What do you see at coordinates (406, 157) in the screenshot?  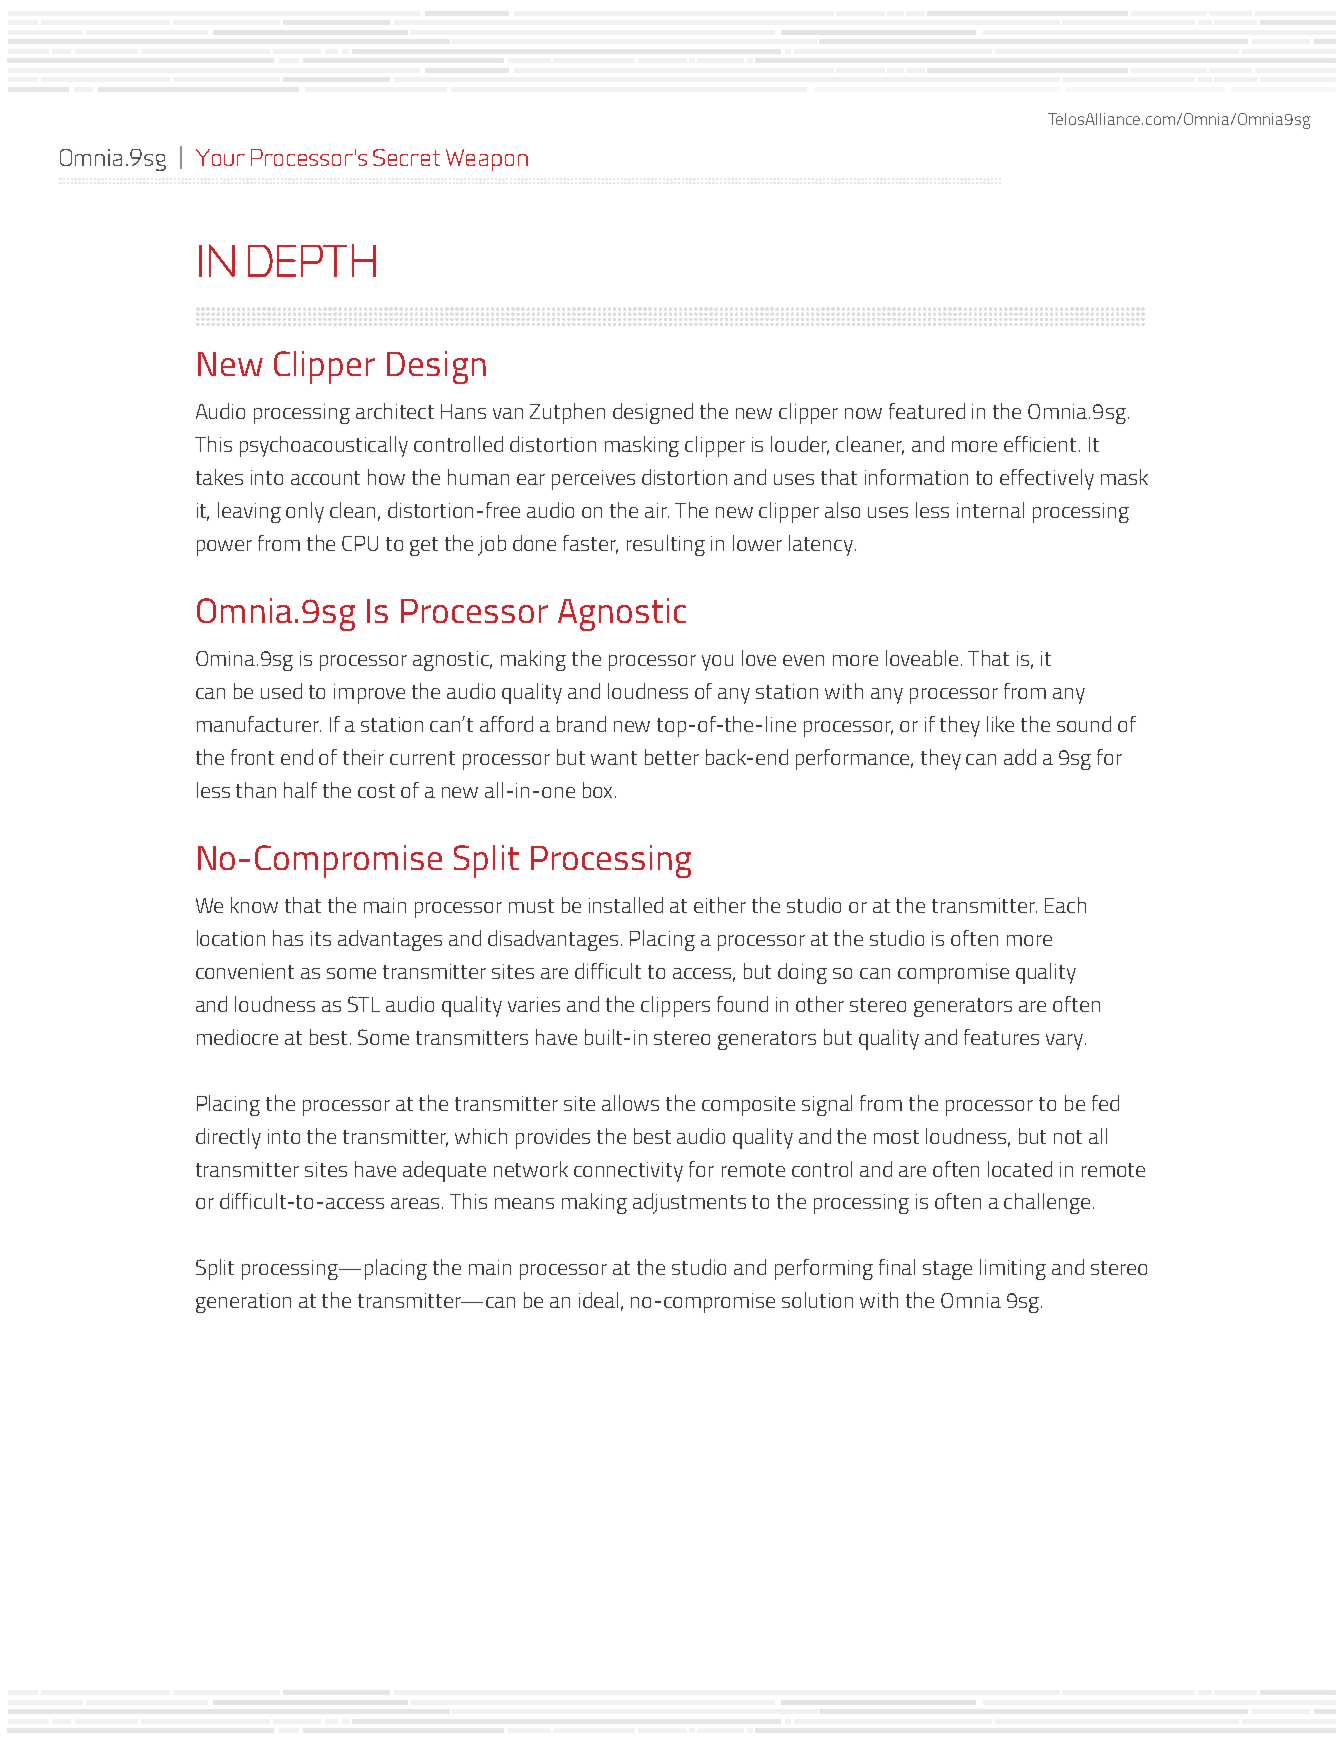 I see `Secret` at bounding box center [406, 157].
